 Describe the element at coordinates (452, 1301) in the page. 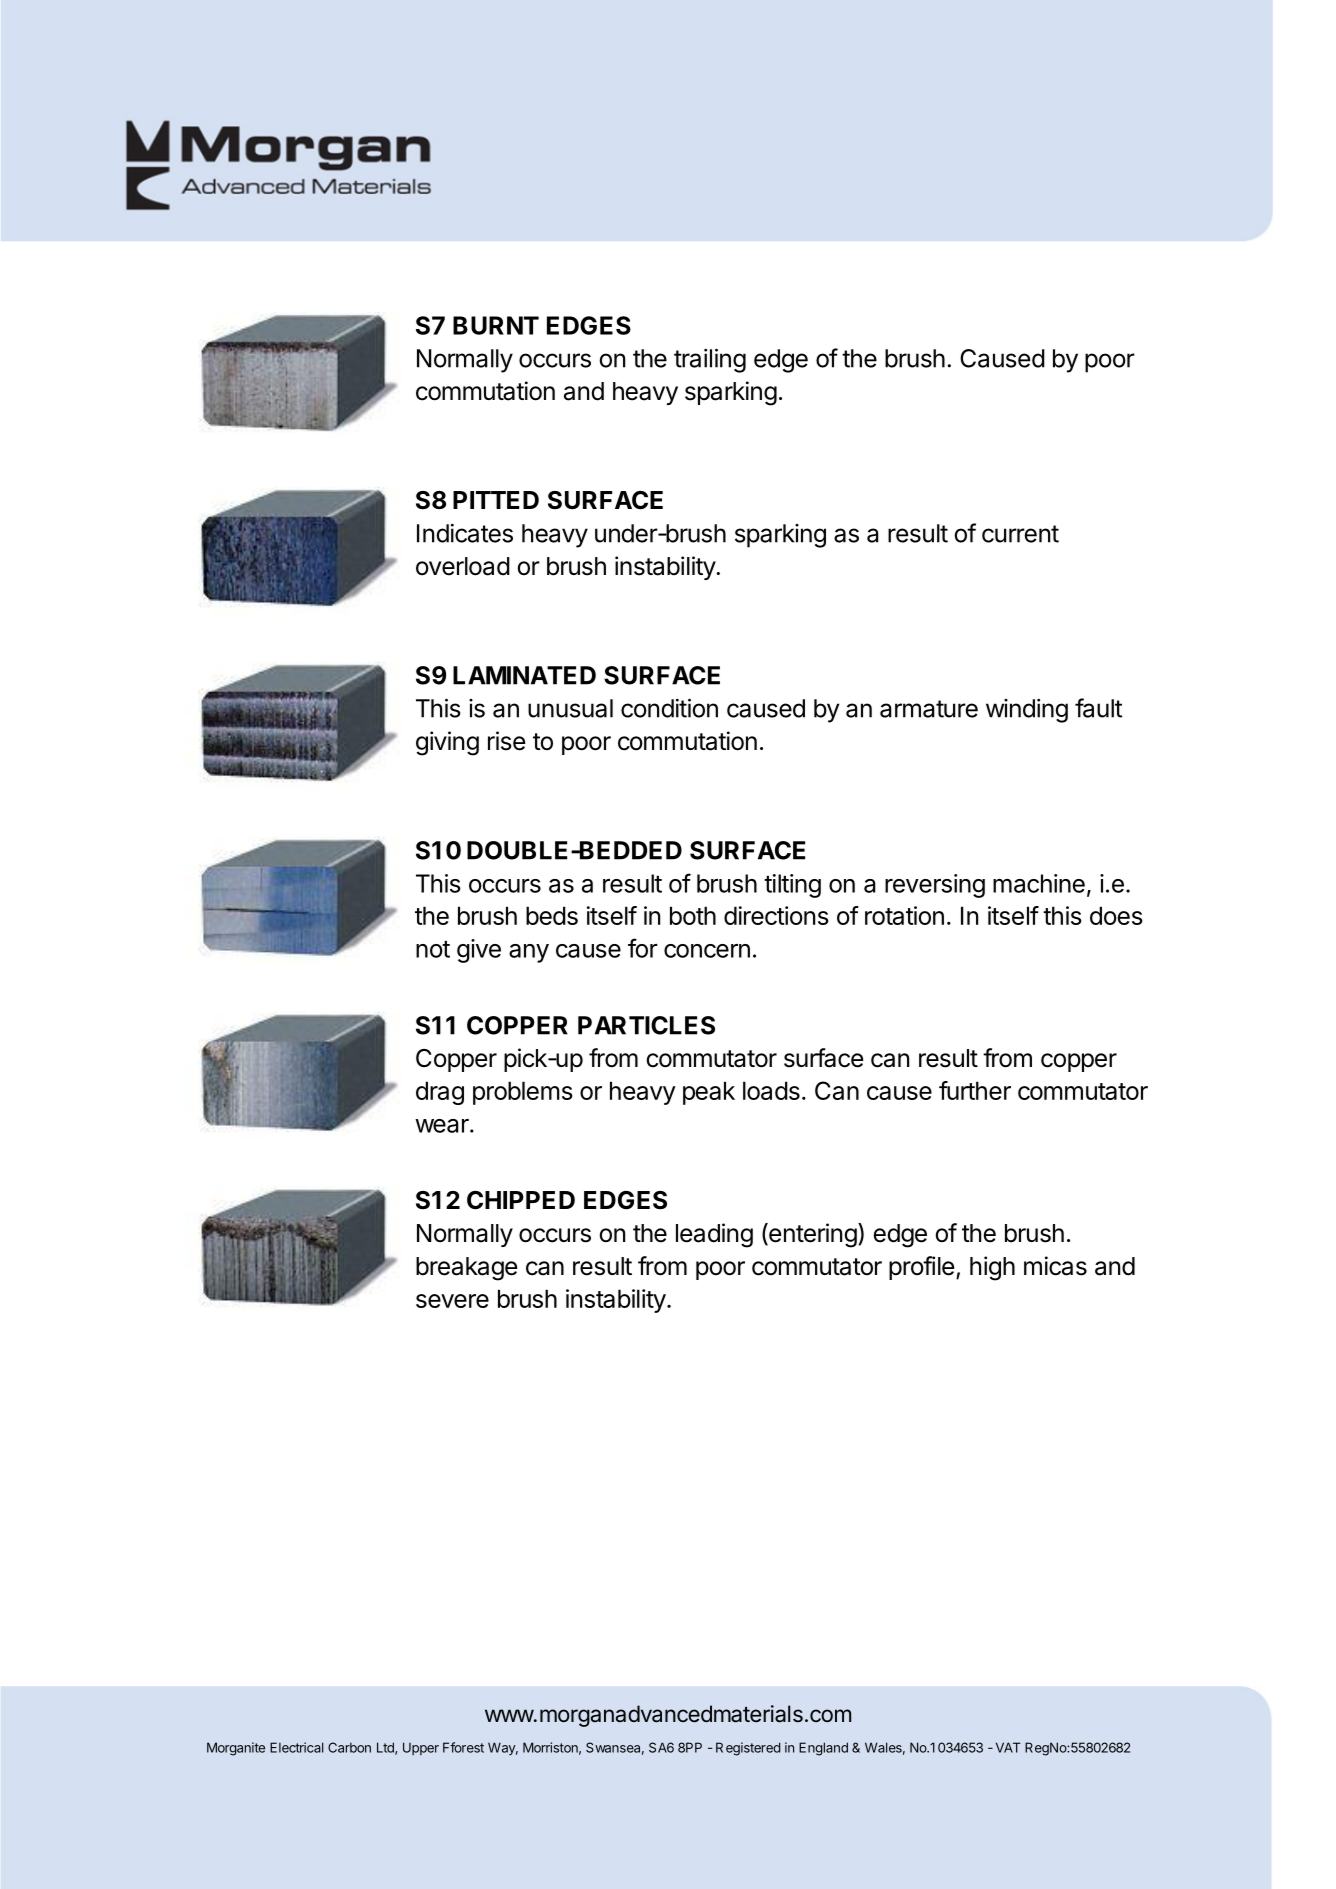

I see `severe` at that location.
